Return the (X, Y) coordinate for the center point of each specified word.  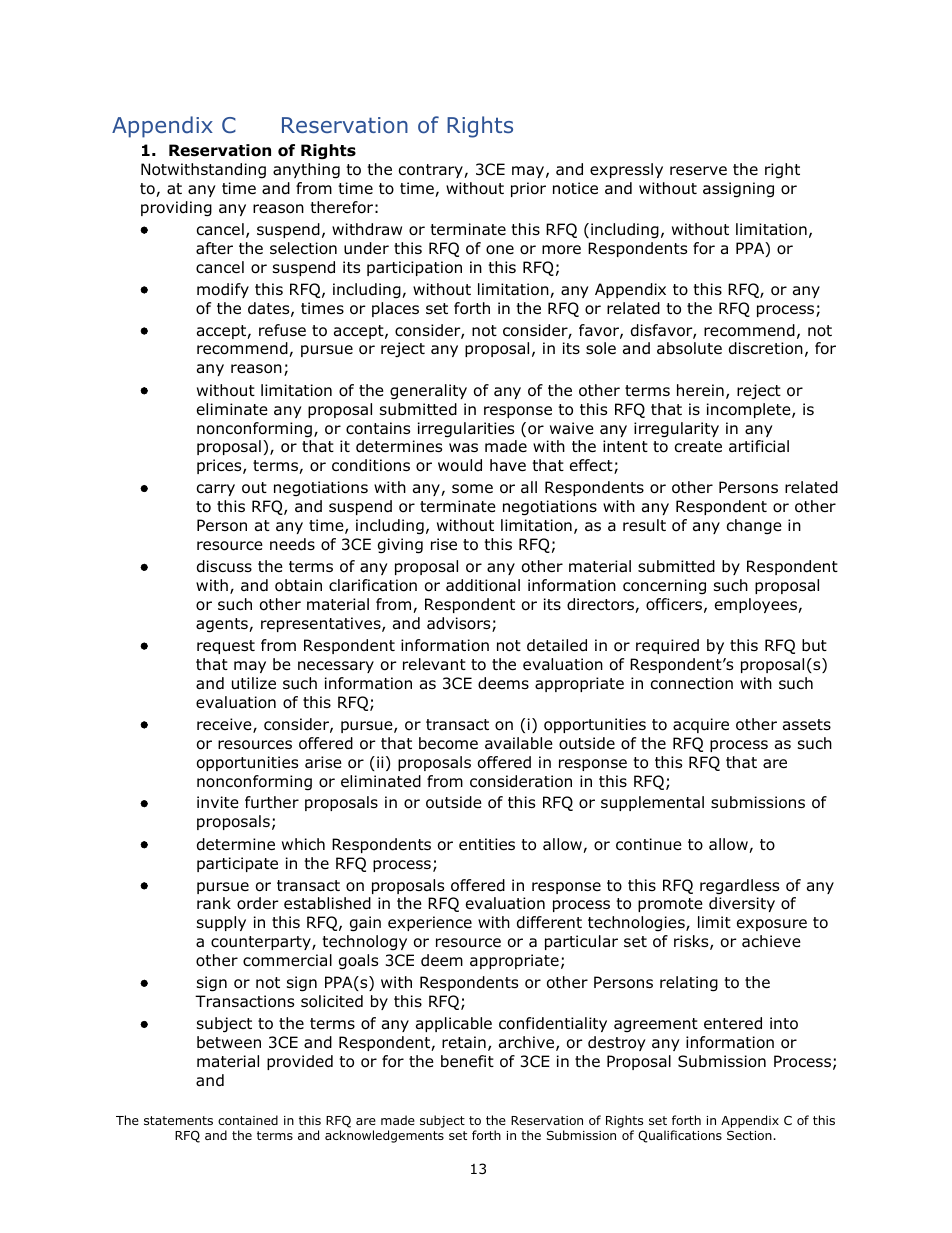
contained (248, 1120)
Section (750, 1135)
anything (306, 171)
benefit (467, 1061)
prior (528, 189)
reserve (698, 170)
